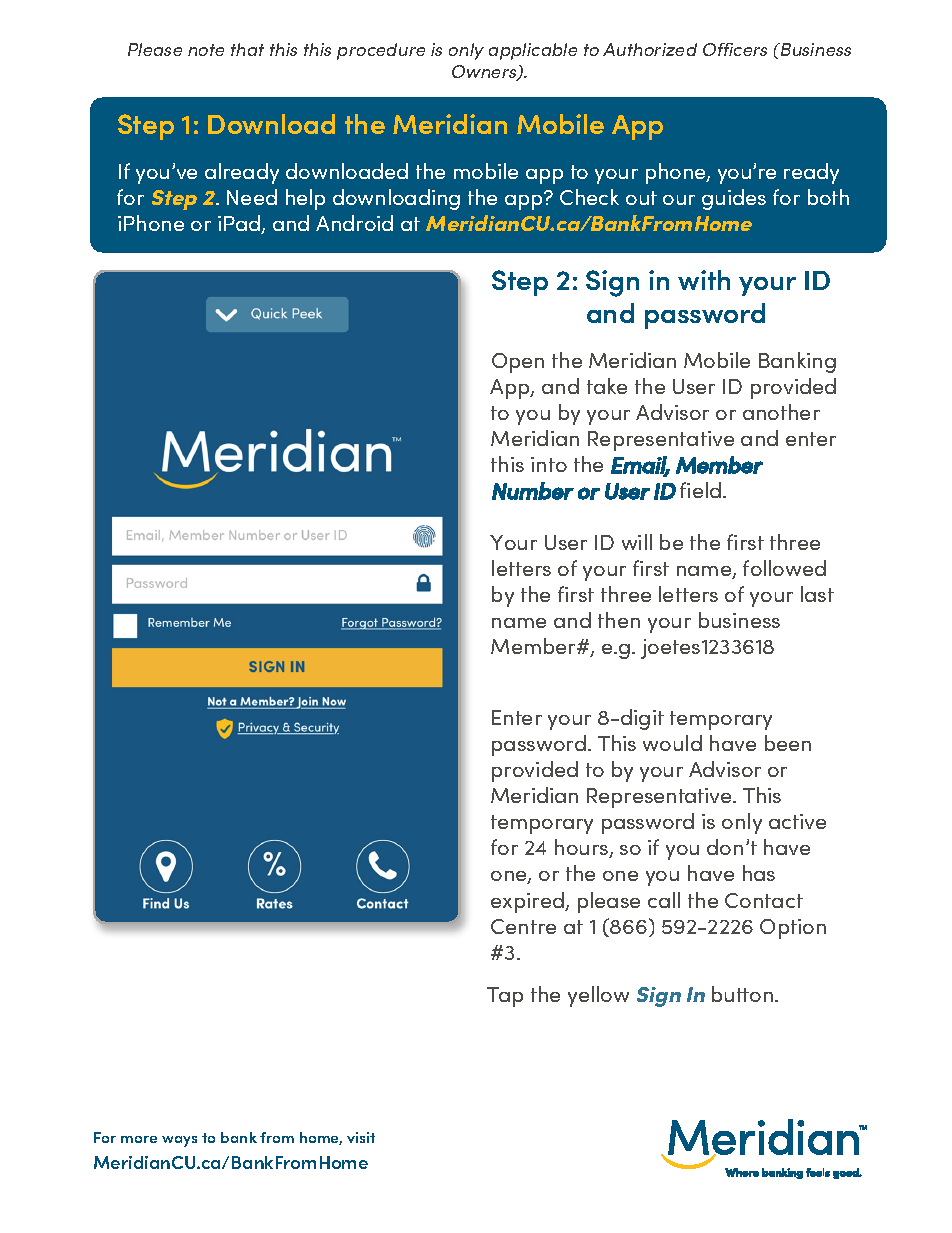  What do you see at coordinates (206, 50) in the page?
I see `note` at bounding box center [206, 50].
